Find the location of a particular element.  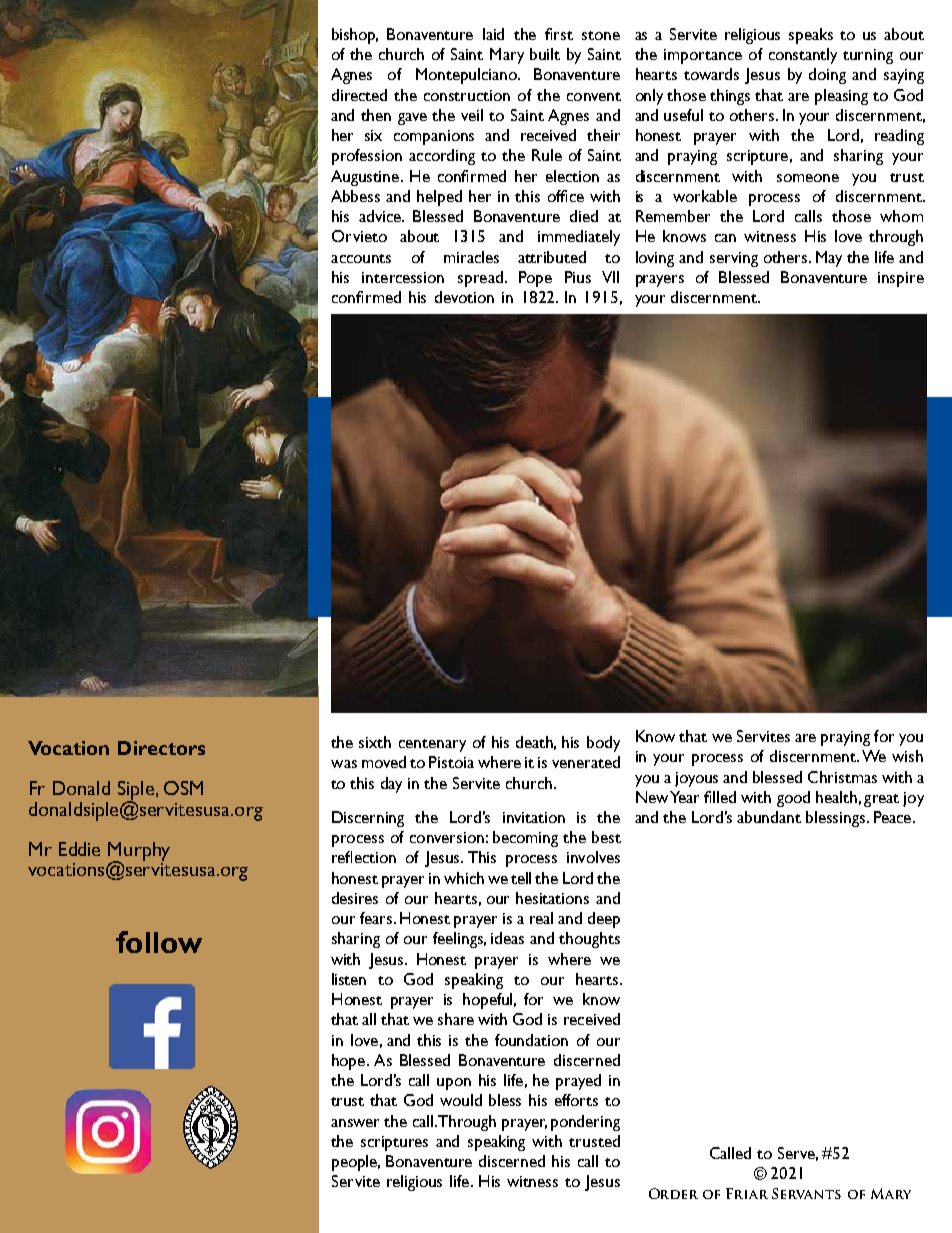

centenary is located at coordinates (432, 745).
